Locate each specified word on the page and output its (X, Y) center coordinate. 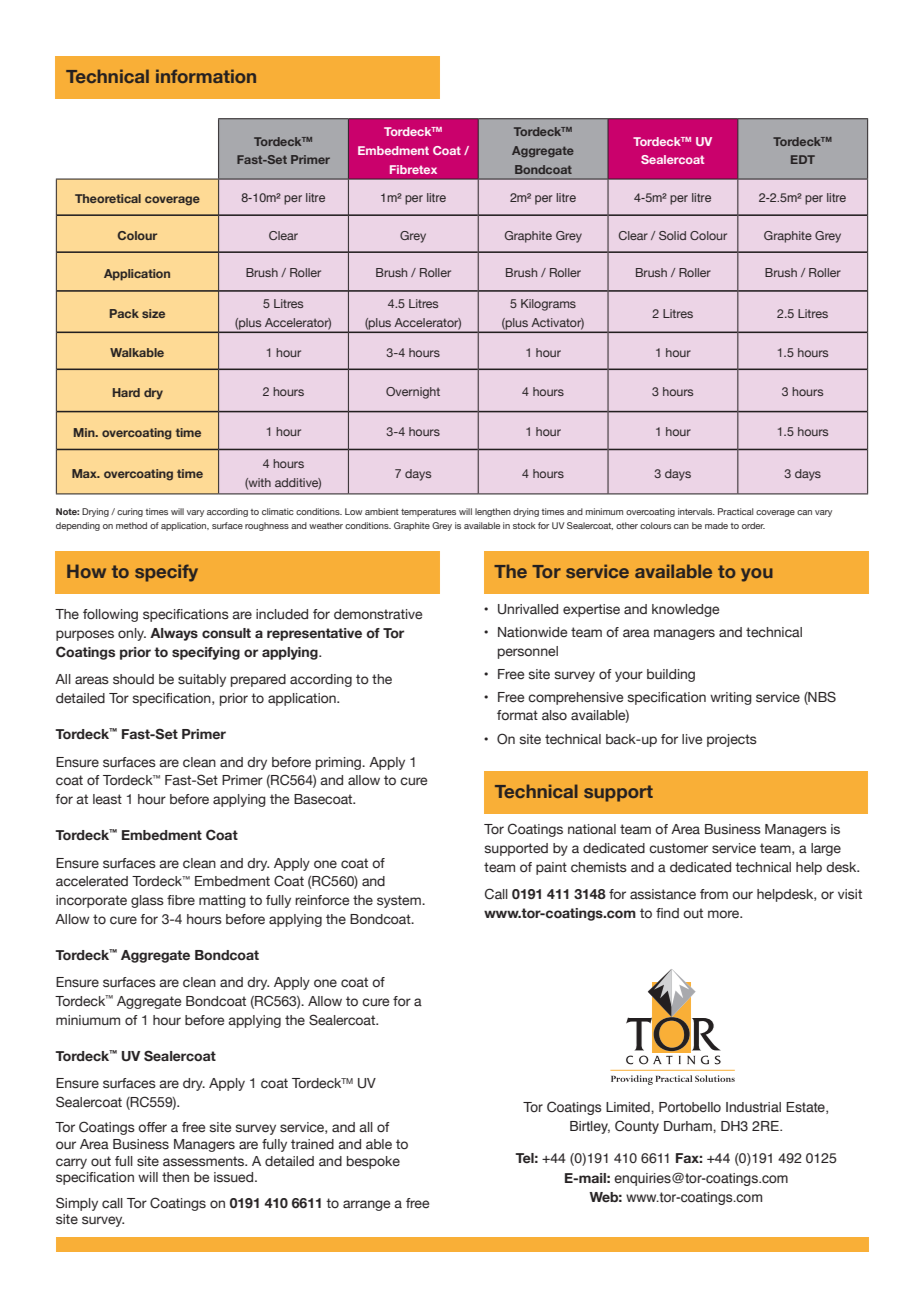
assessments (205, 1161)
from (714, 894)
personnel (528, 652)
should (133, 679)
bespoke (373, 1162)
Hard (126, 392)
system (400, 901)
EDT (803, 159)
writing (731, 698)
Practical (736, 511)
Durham (689, 1126)
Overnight (413, 393)
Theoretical (108, 198)
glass (147, 901)
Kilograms (548, 305)
